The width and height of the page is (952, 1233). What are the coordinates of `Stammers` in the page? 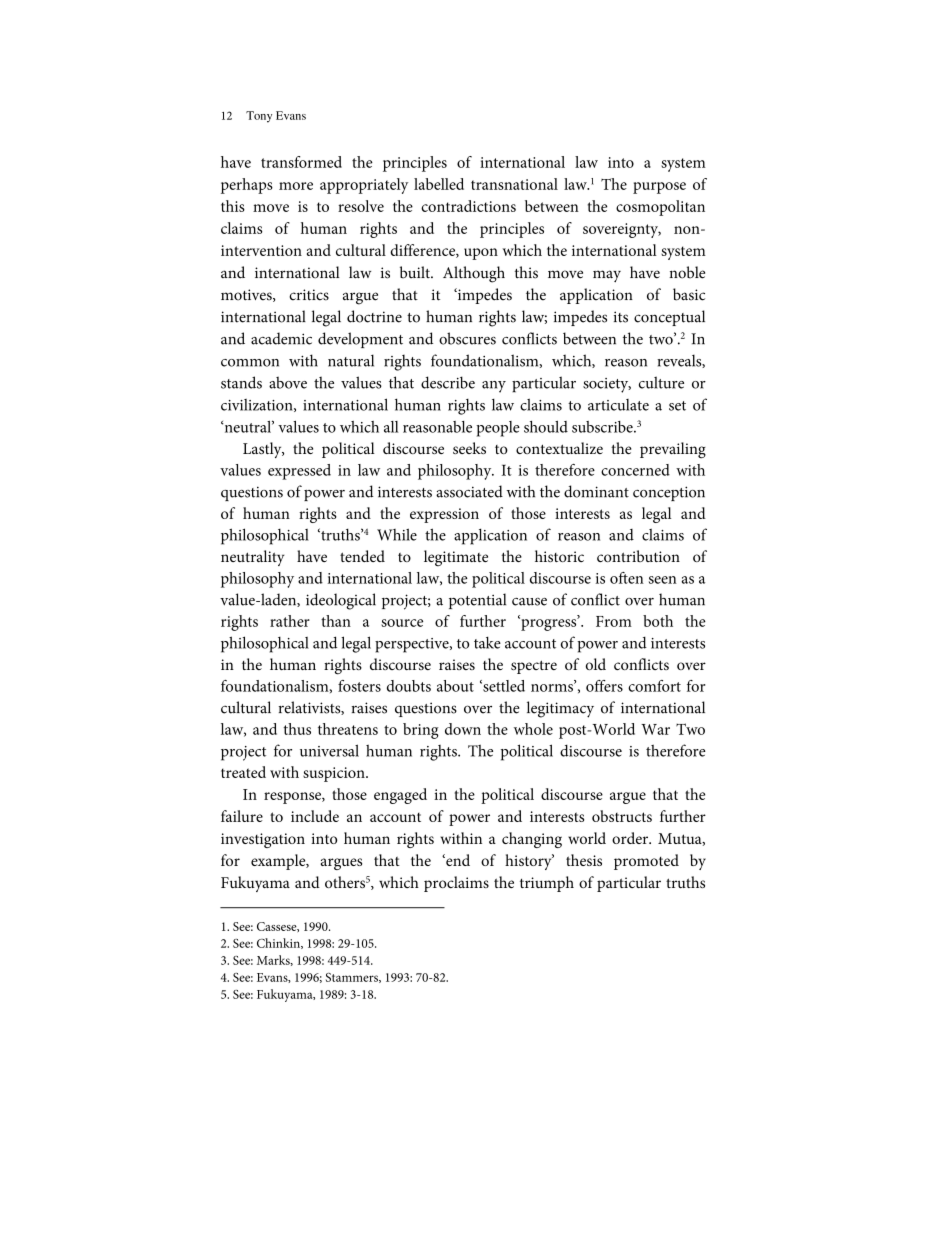 It's located at (353, 978).
